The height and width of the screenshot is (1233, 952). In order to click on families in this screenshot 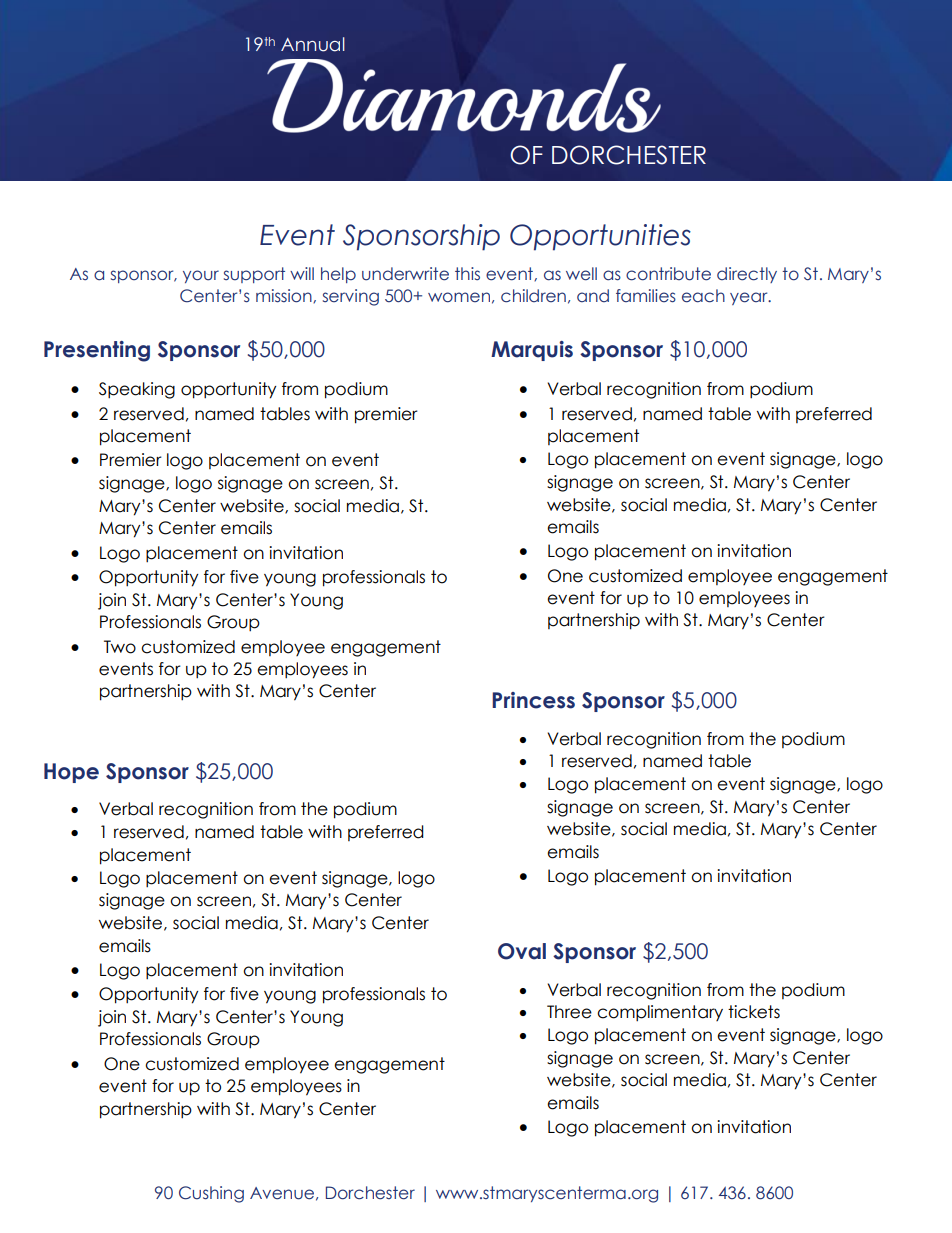, I will do `click(646, 296)`.
